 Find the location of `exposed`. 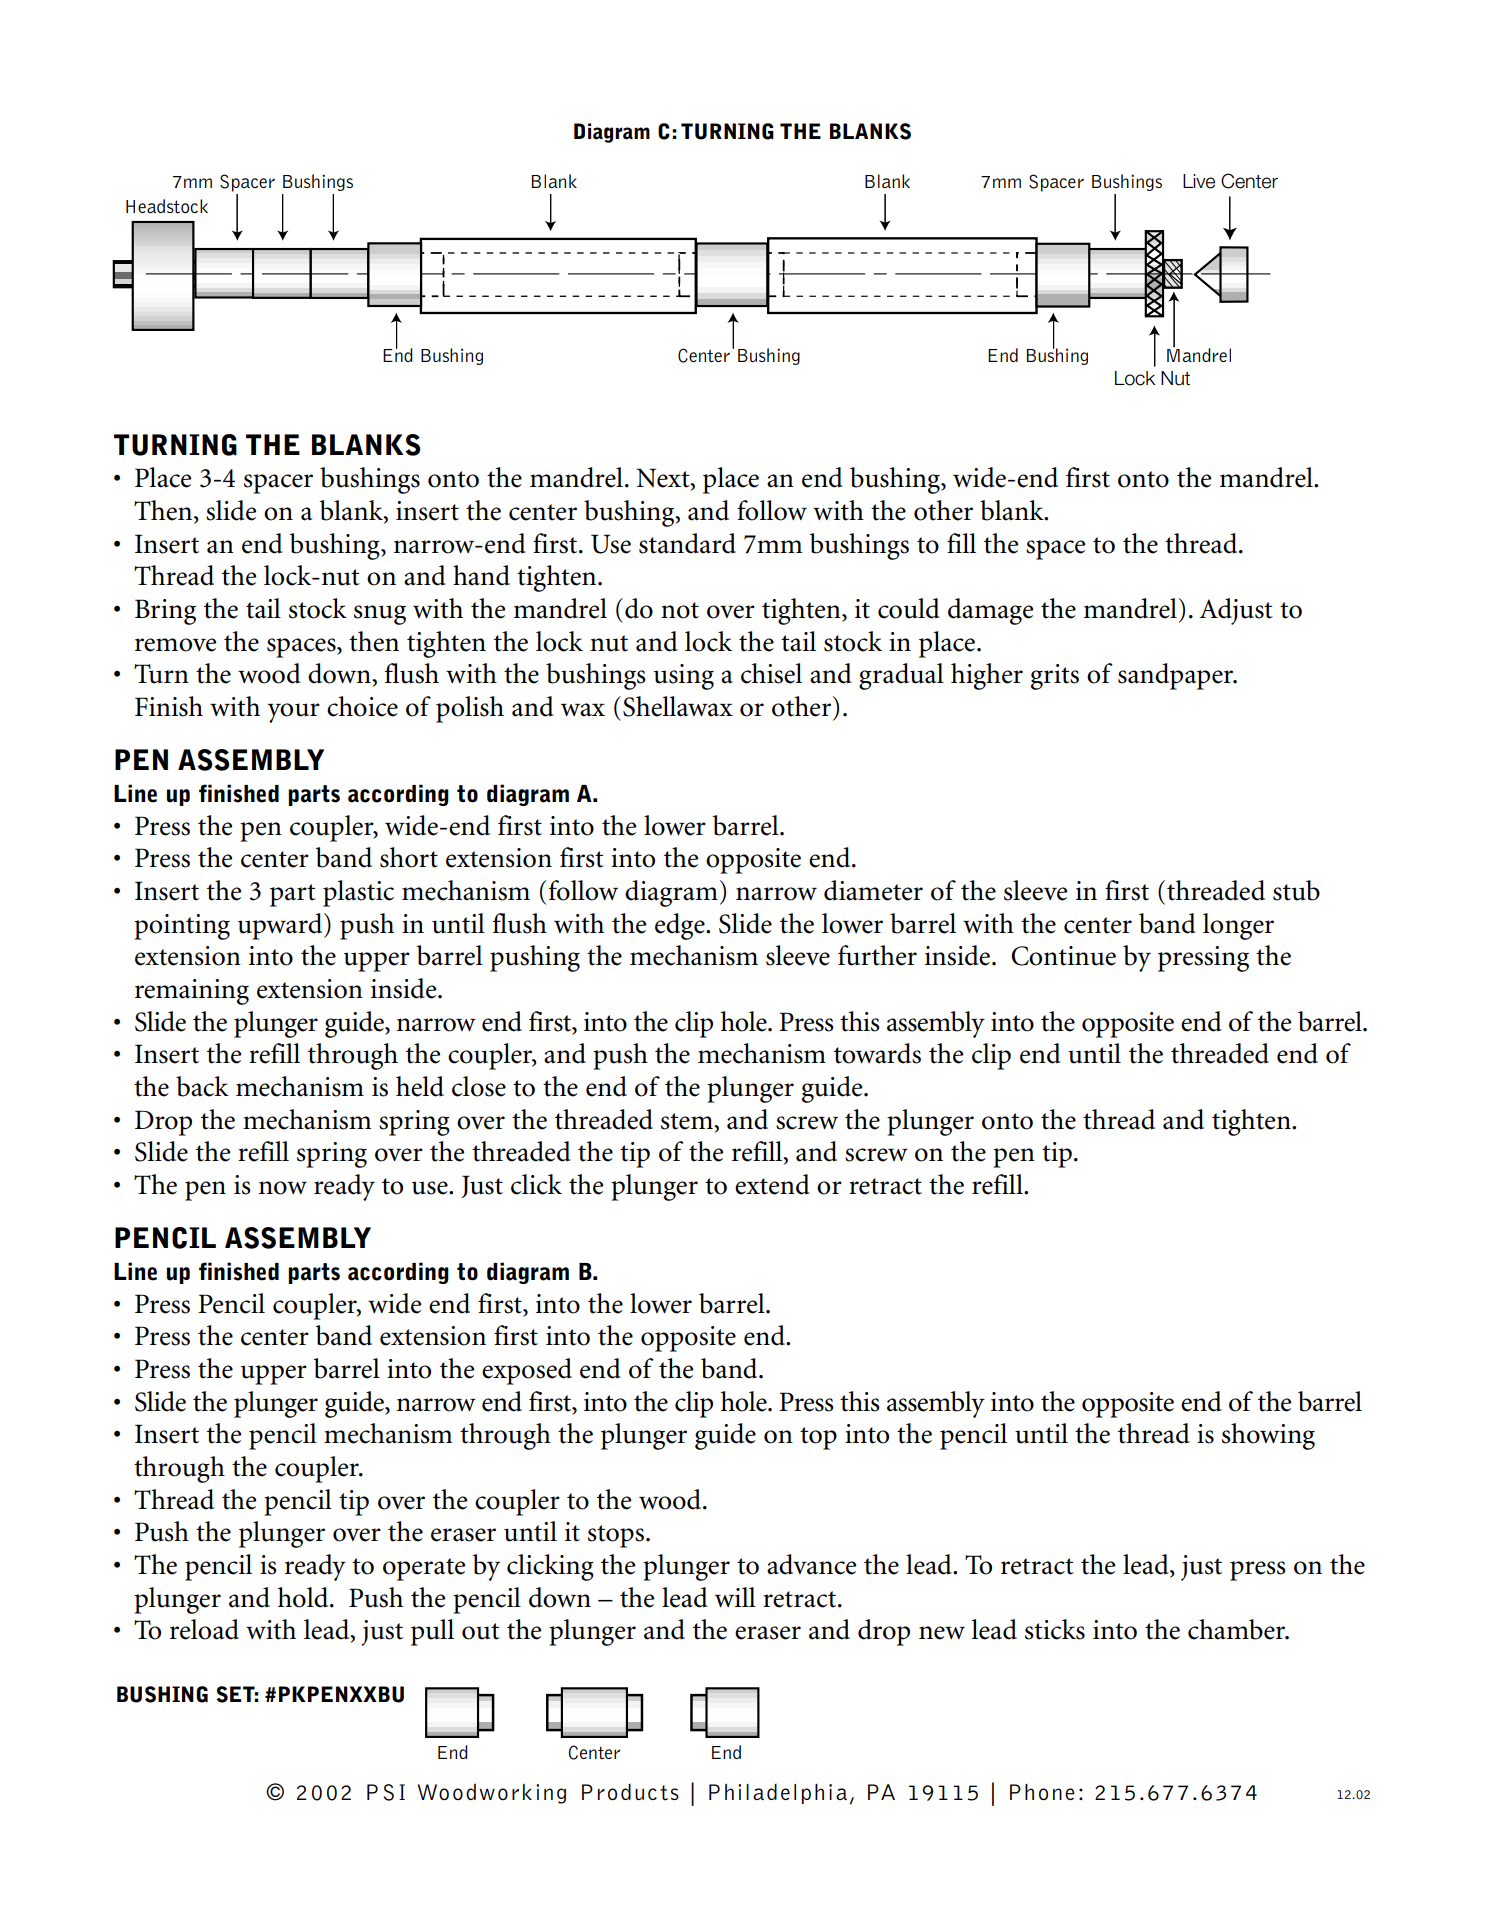

exposed is located at coordinates (527, 1371).
